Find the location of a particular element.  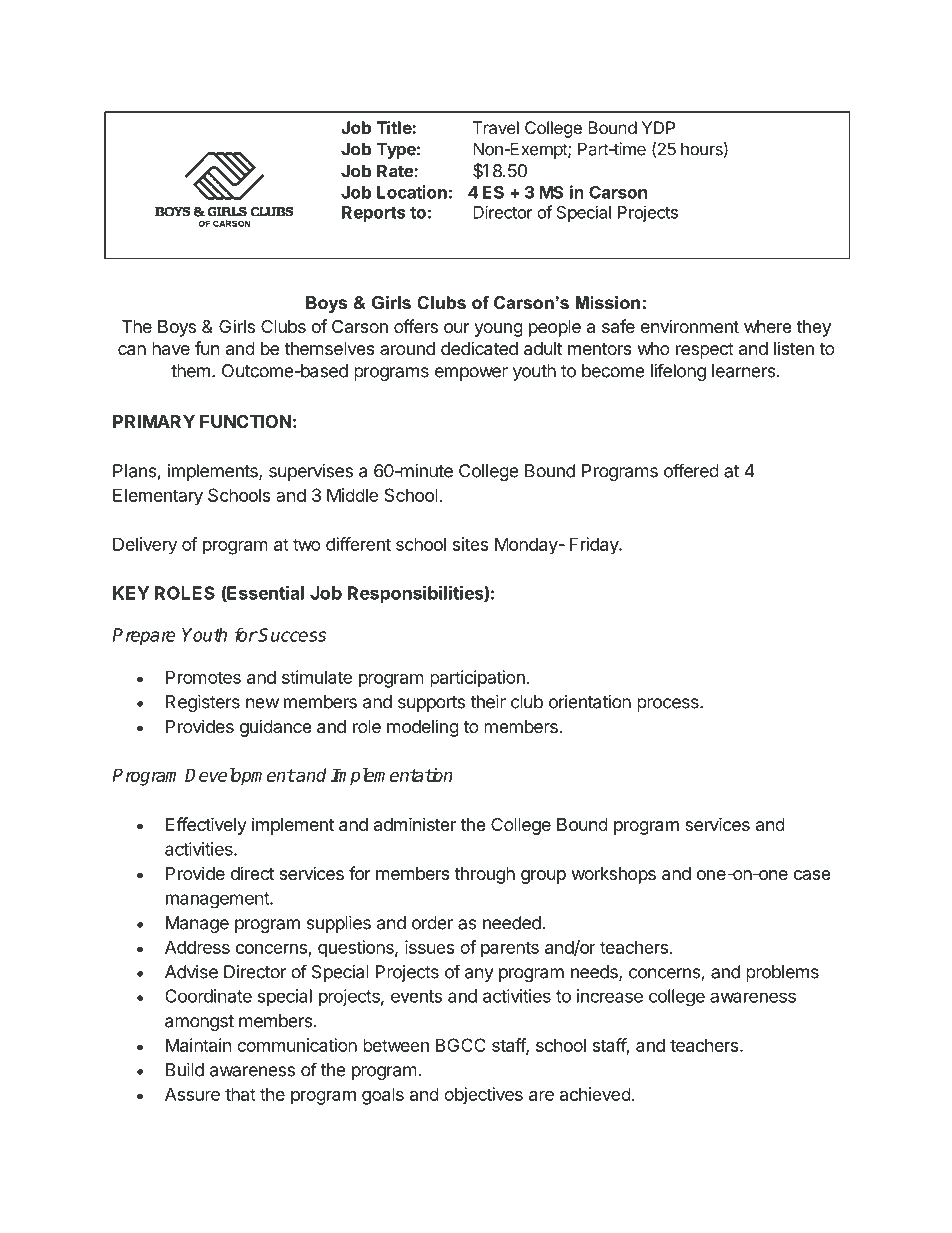

Reports is located at coordinates (373, 214).
